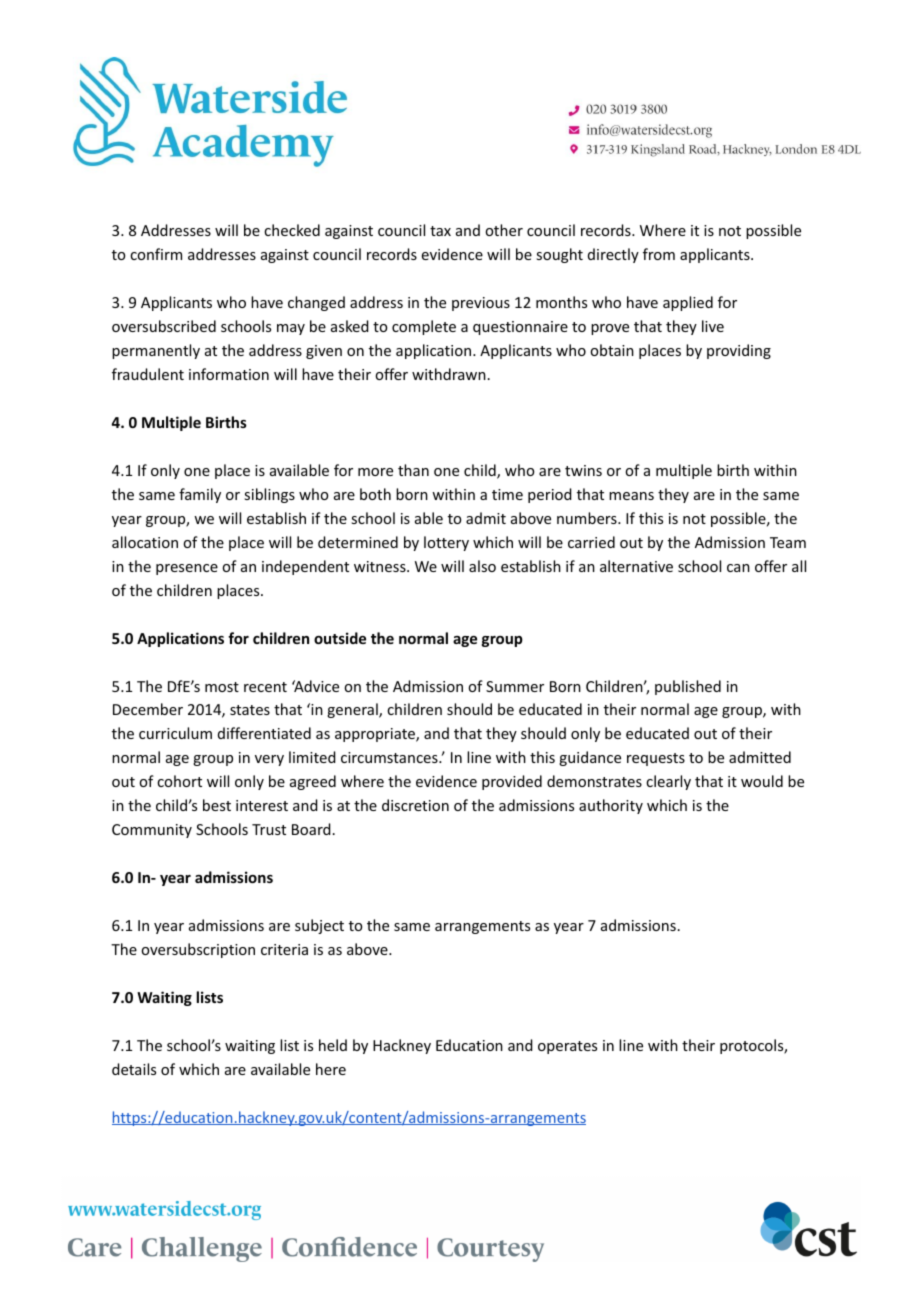  Describe the element at coordinates (200, 495) in the screenshot. I see `family` at that location.
